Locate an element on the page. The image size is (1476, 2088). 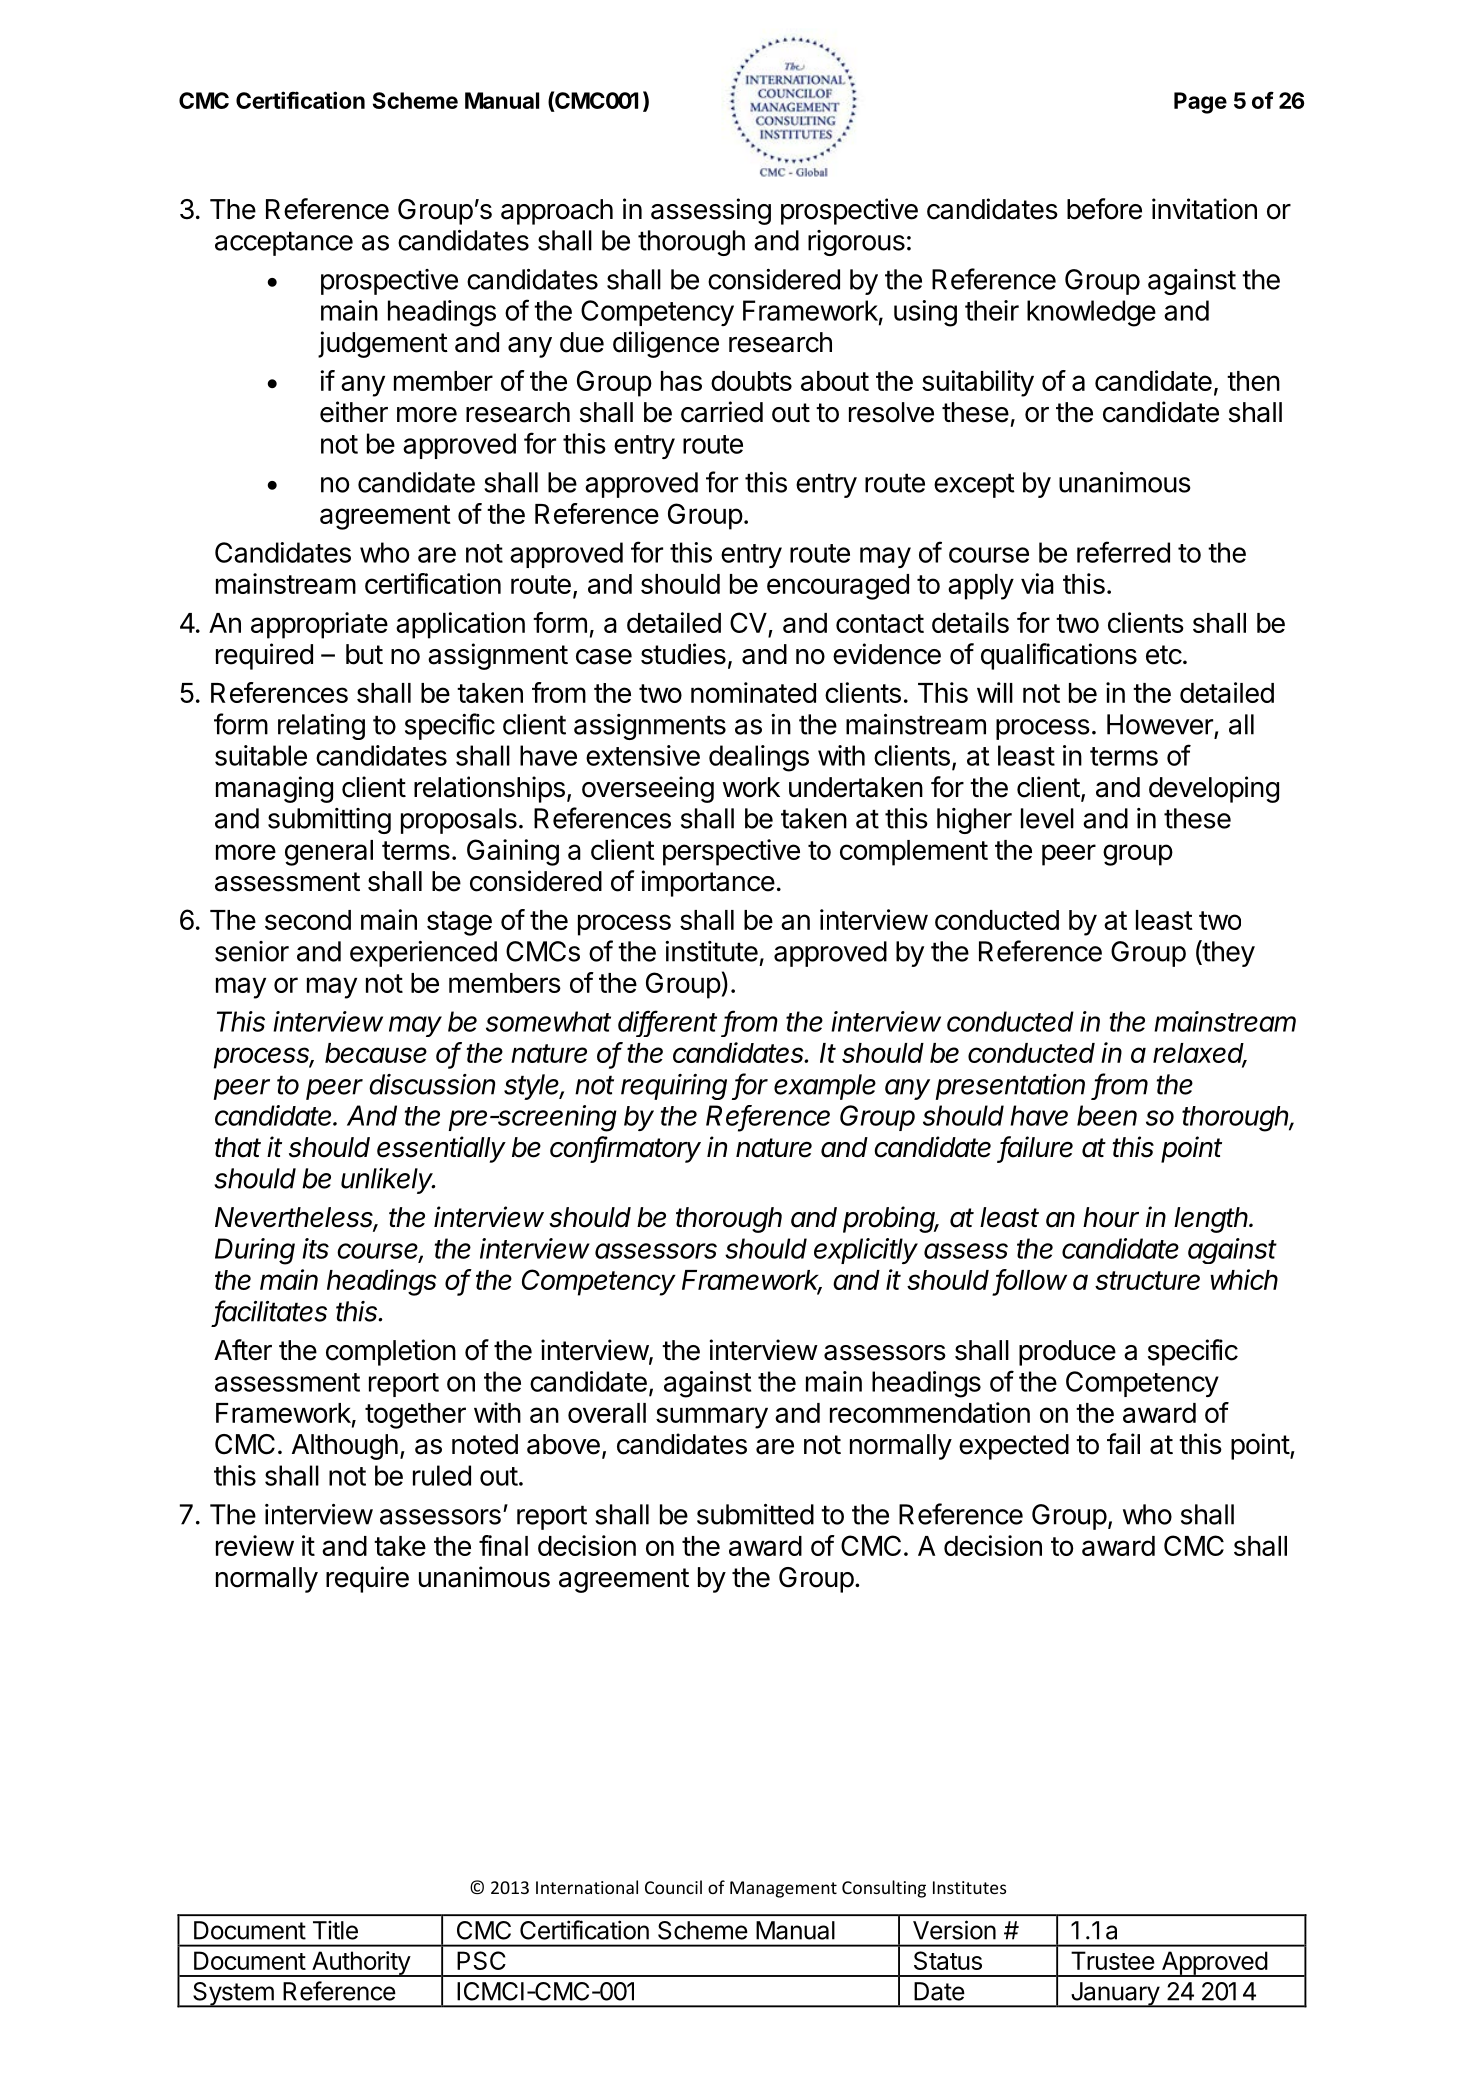
completion is located at coordinates (391, 1352).
